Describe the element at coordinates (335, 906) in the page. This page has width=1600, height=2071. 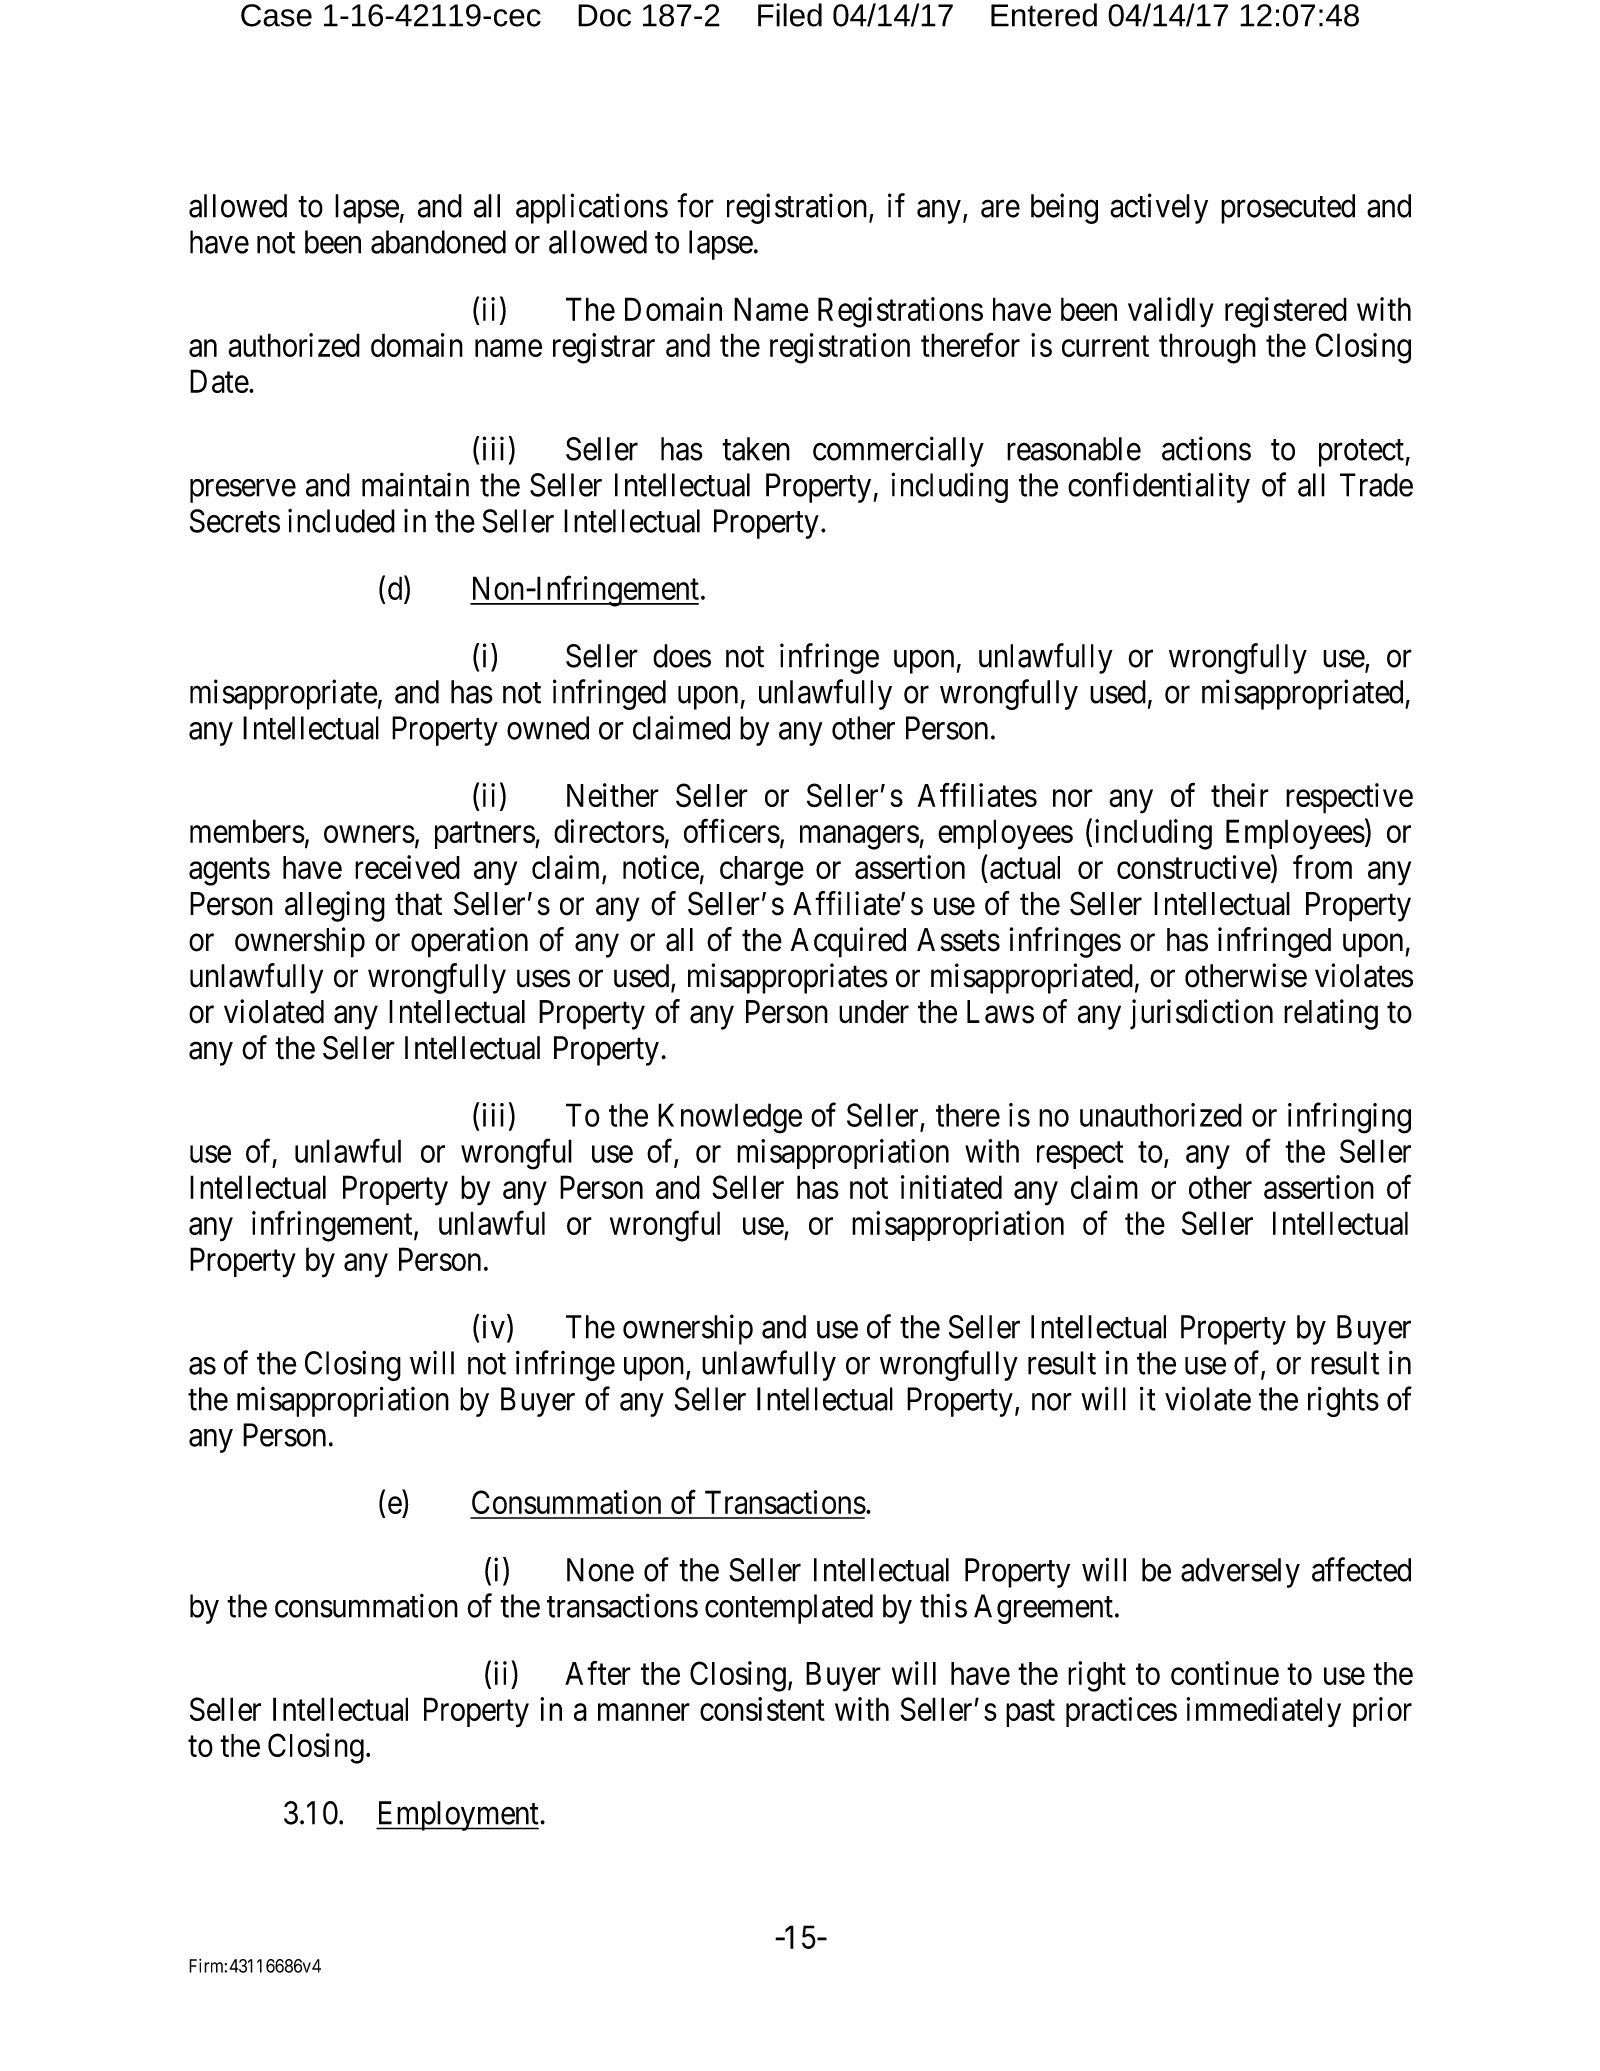
I see `alleging` at that location.
